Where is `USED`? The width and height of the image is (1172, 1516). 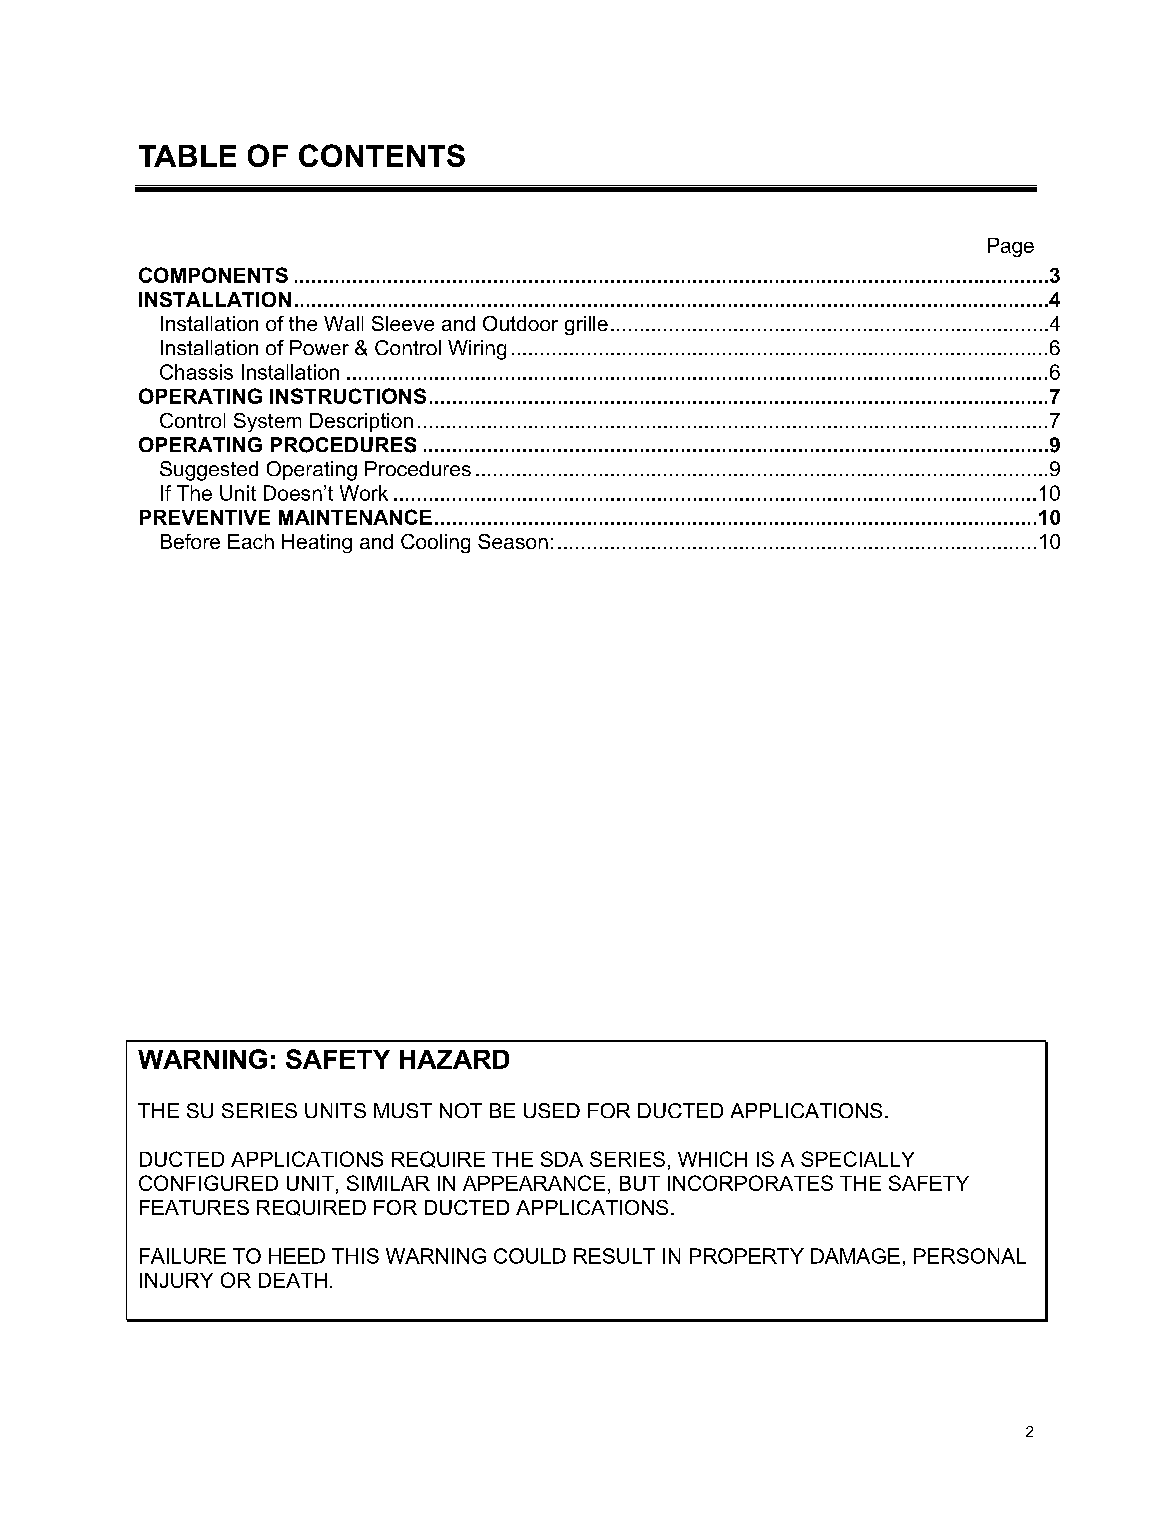 USED is located at coordinates (552, 1110).
